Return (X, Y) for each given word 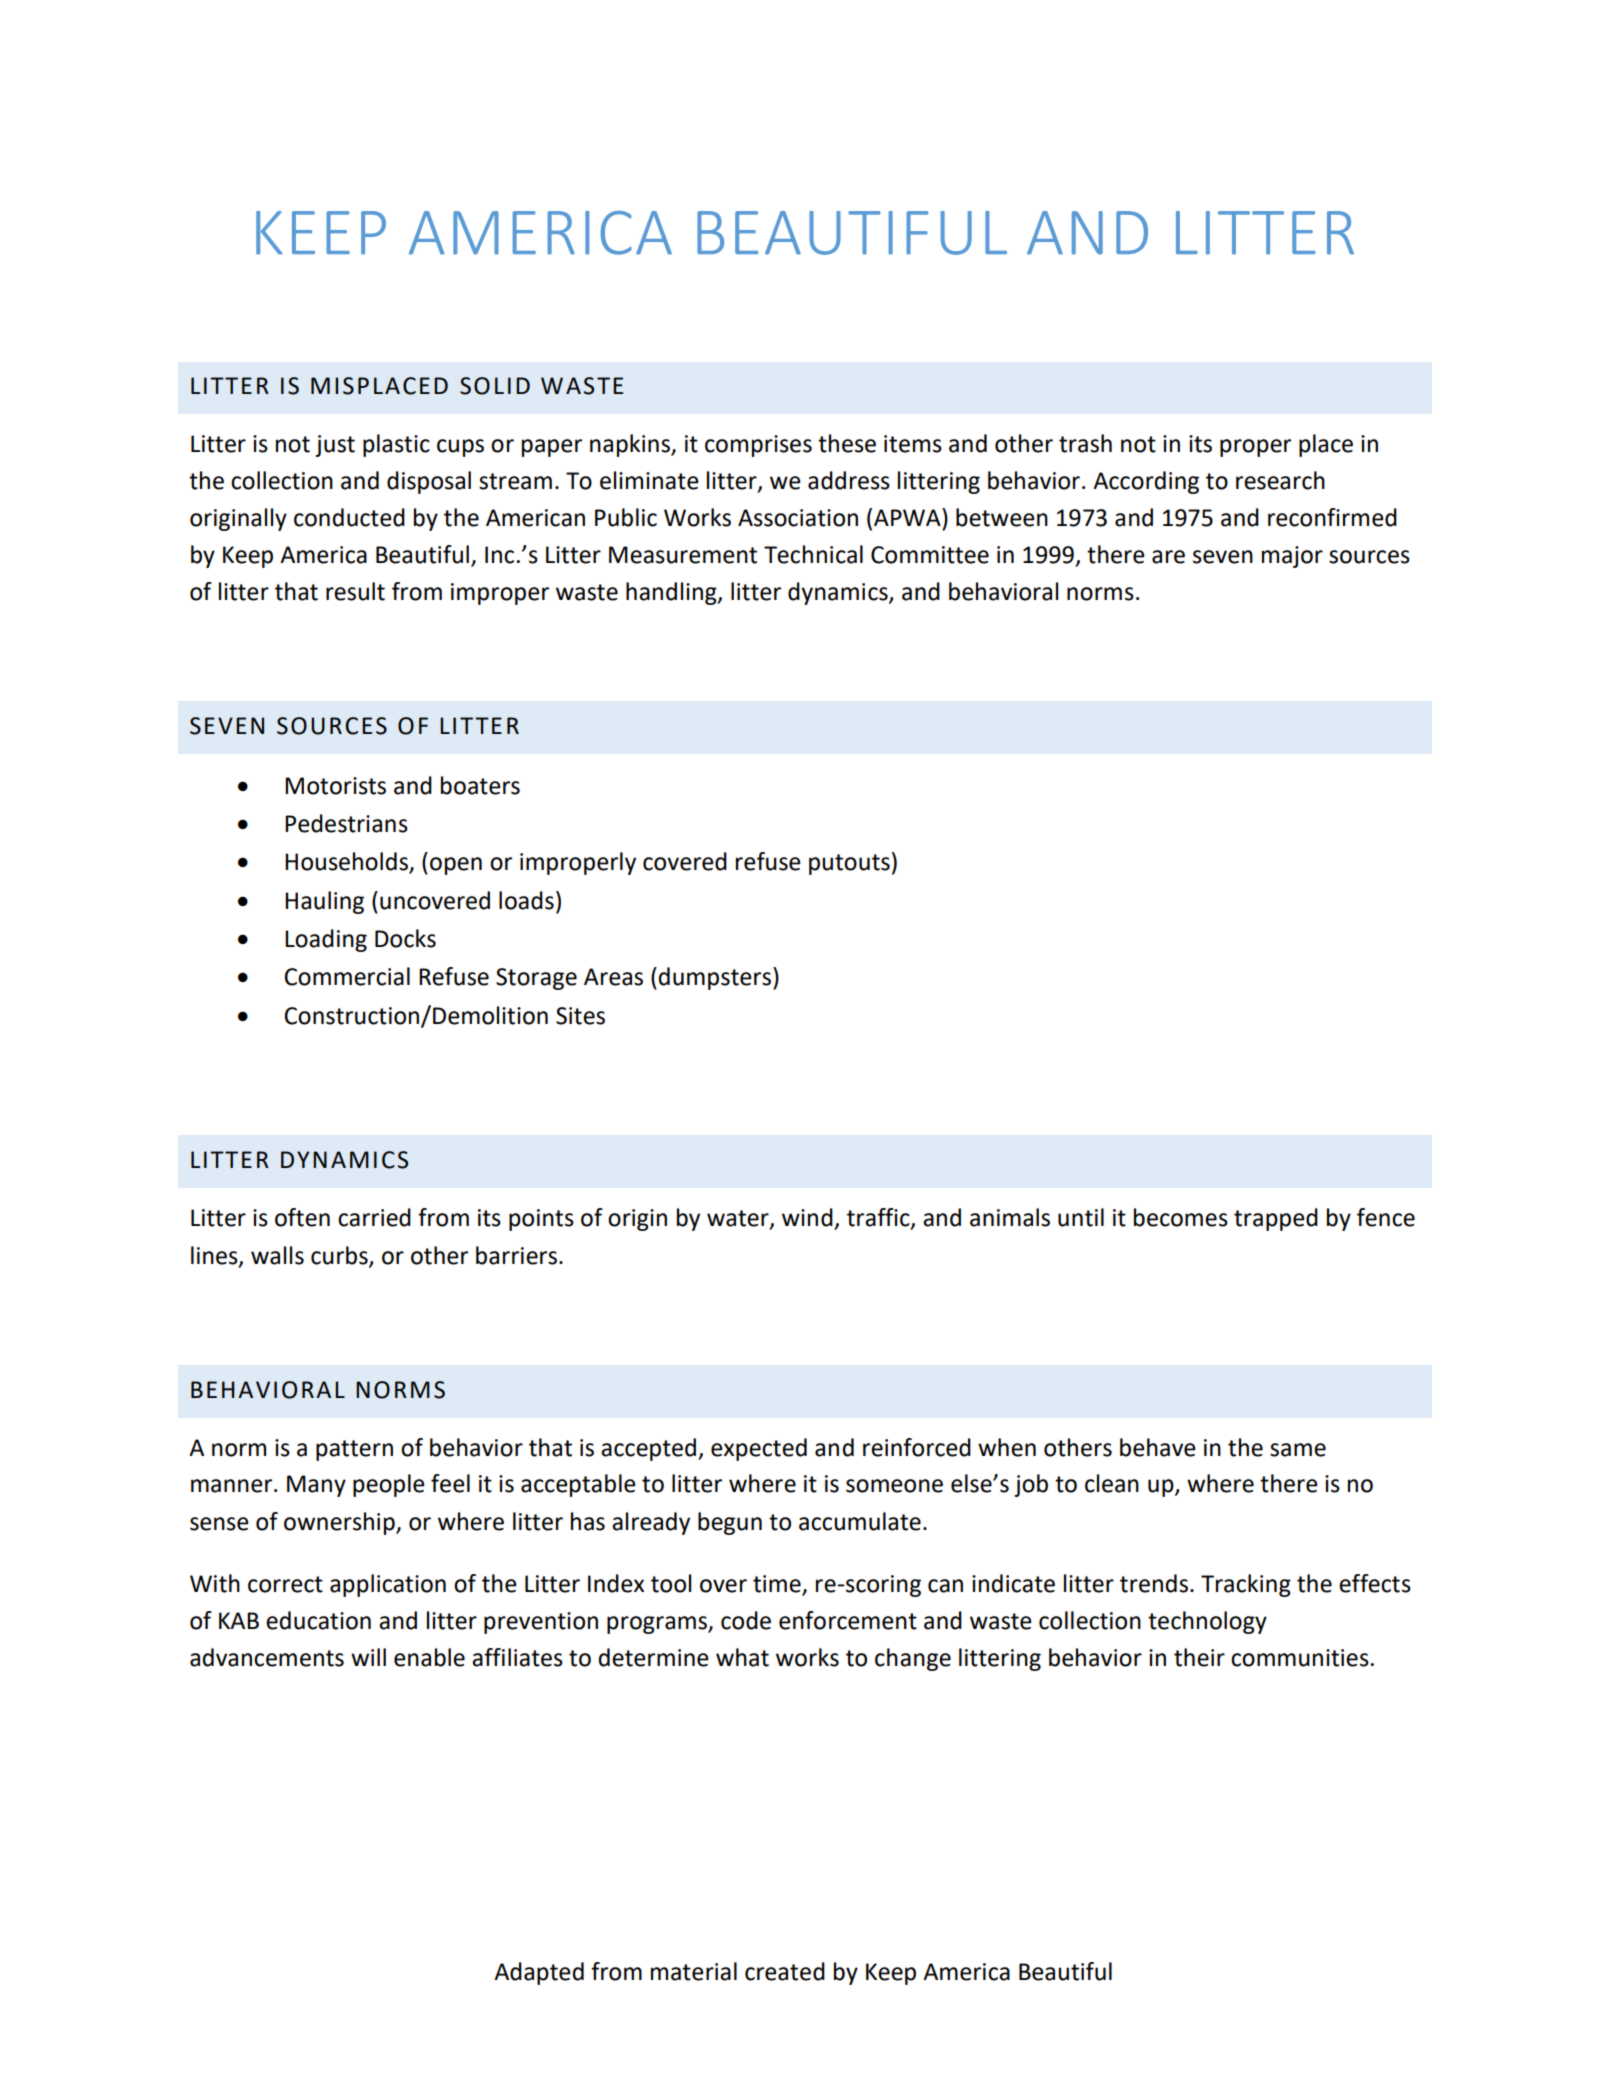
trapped (1276, 1219)
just (335, 446)
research (1280, 480)
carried (374, 1217)
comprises (758, 446)
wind (807, 1217)
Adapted (539, 1973)
